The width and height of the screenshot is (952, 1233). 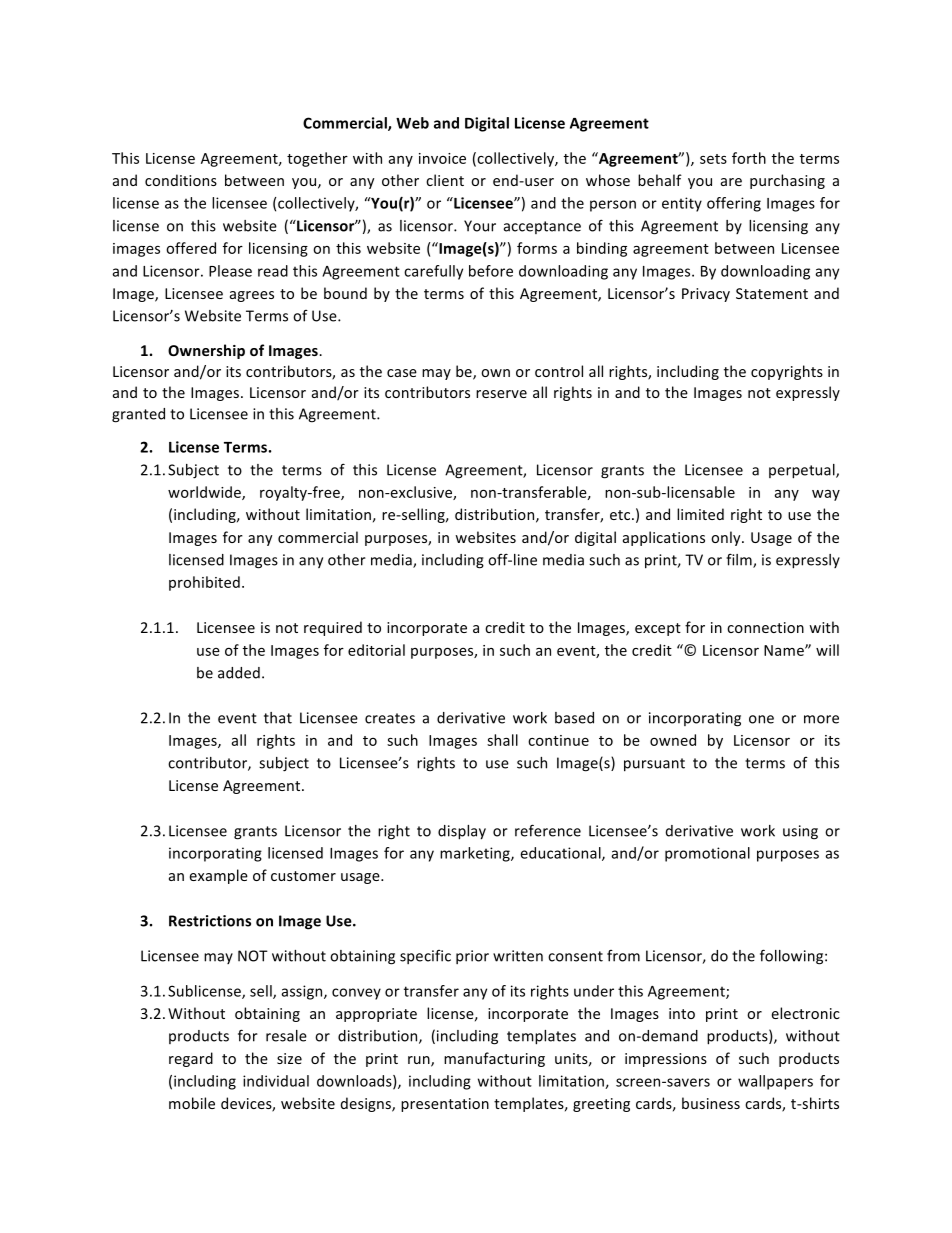 What do you see at coordinates (707, 854) in the screenshot?
I see `promotional` at bounding box center [707, 854].
